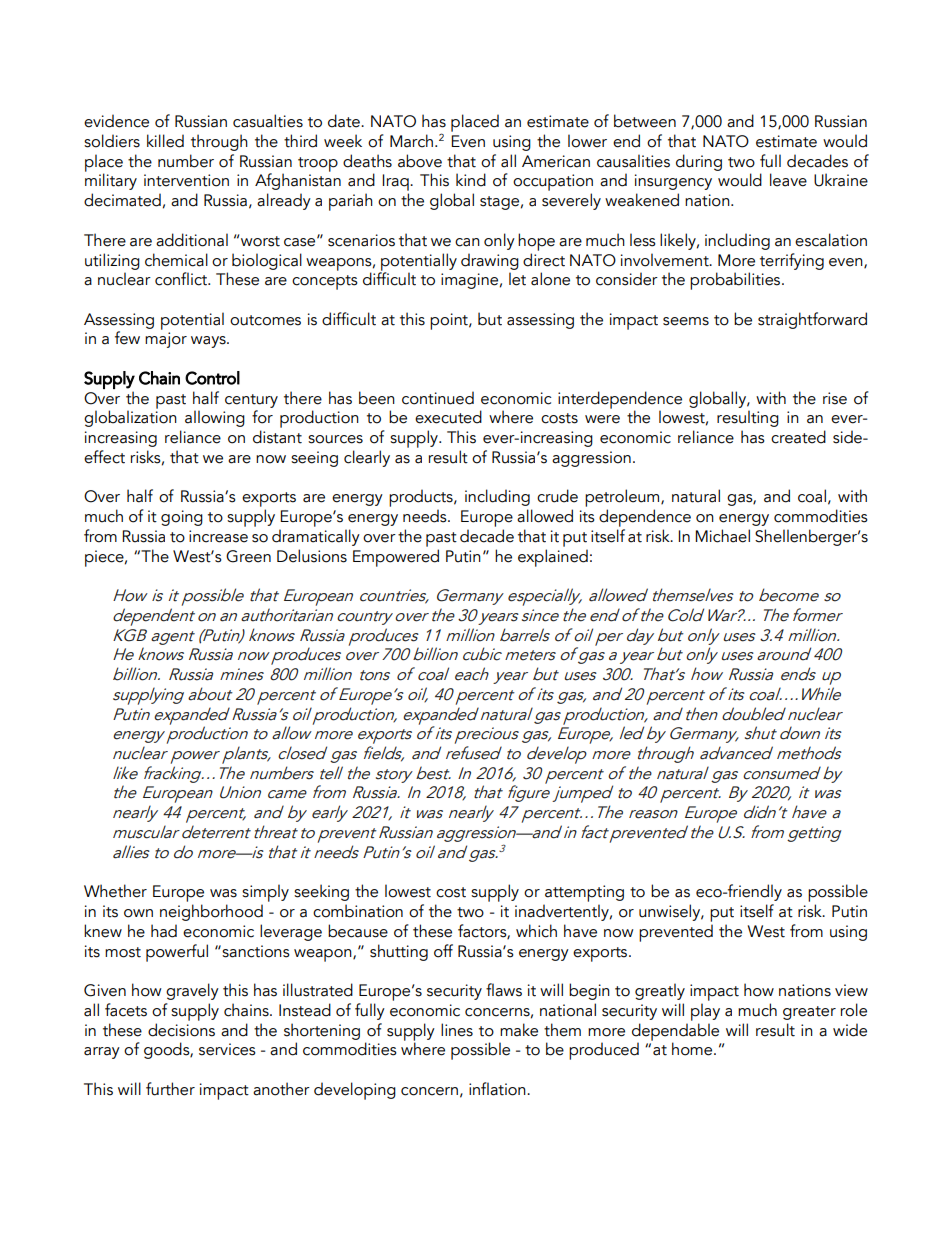  Describe the element at coordinates (471, 180) in the screenshot. I see `kind` at that location.
